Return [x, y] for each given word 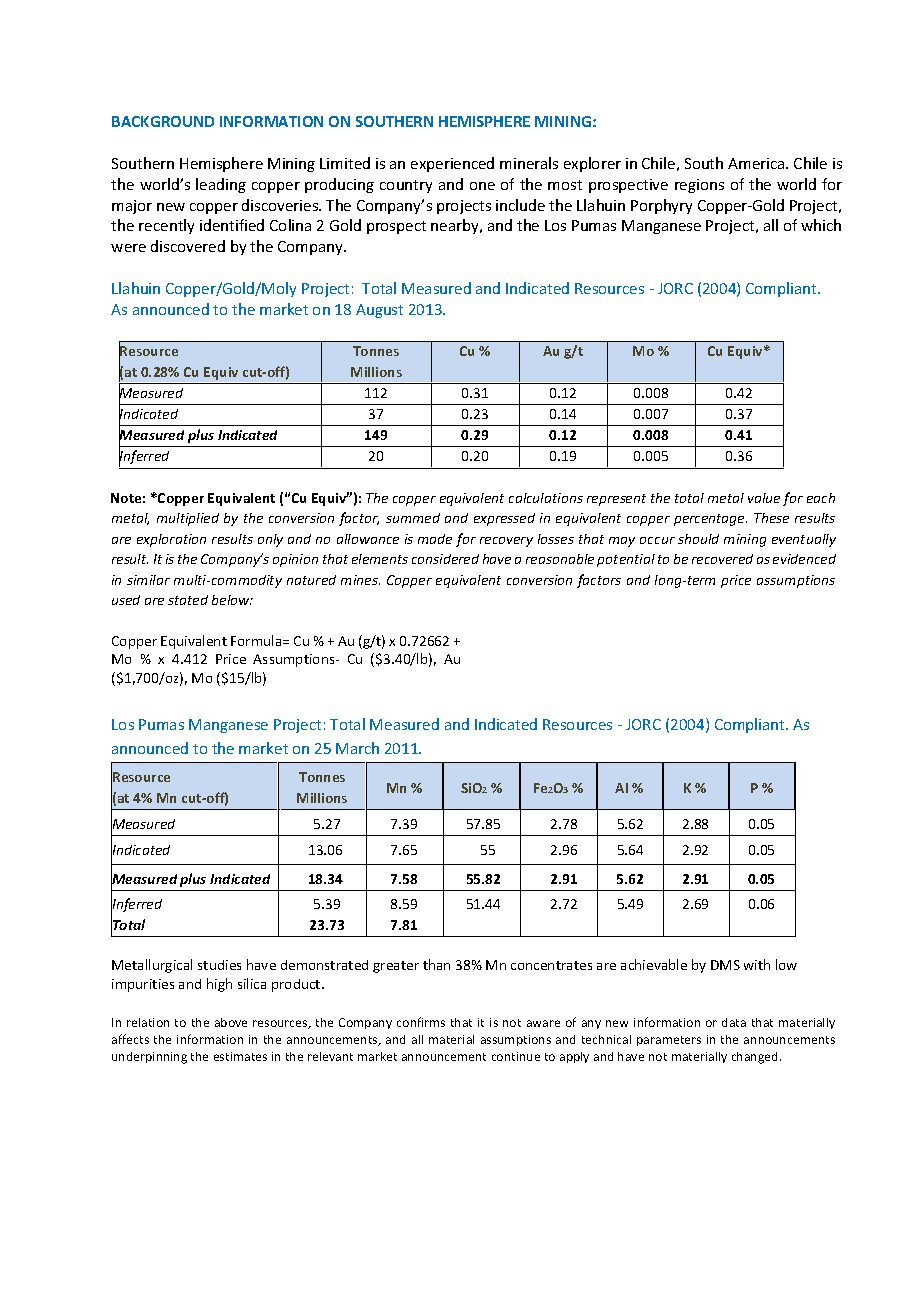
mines [360, 580]
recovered [722, 559]
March [357, 748]
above [231, 1022]
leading [221, 185]
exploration [171, 540]
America [757, 163]
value [764, 498]
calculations [546, 498]
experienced [452, 164]
